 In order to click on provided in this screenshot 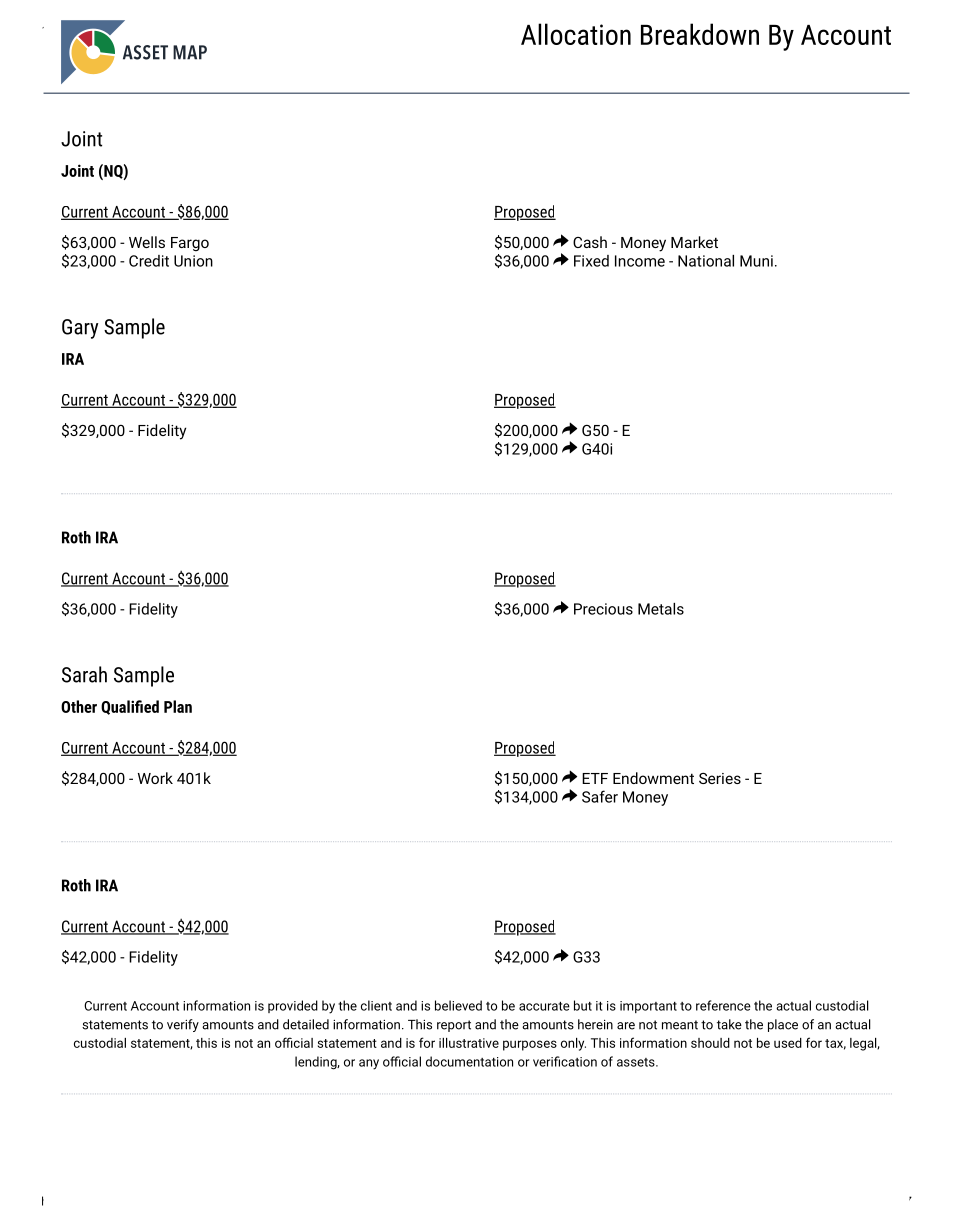, I will do `click(293, 1006)`.
